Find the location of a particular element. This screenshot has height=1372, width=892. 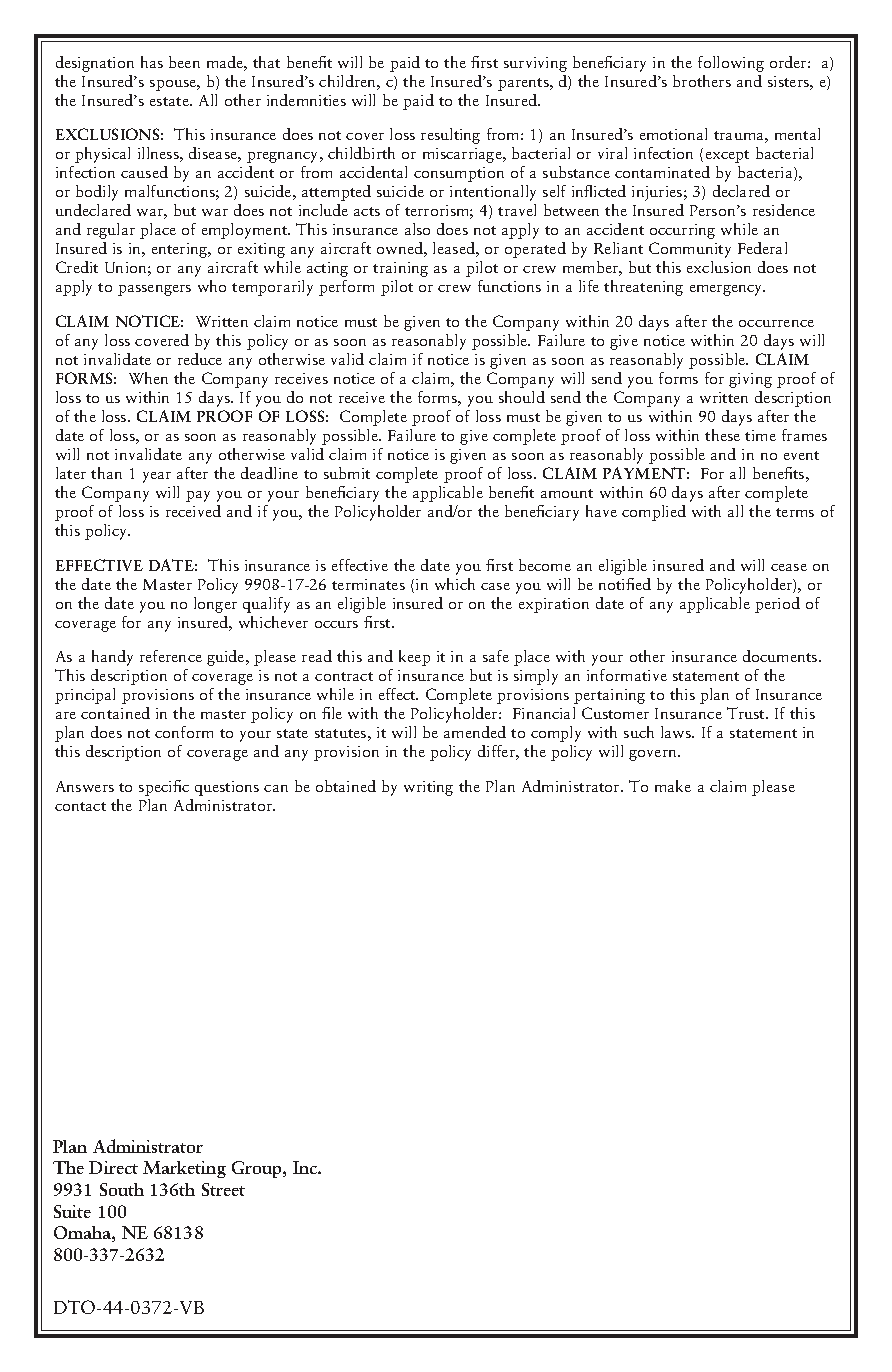

should is located at coordinates (522, 397).
